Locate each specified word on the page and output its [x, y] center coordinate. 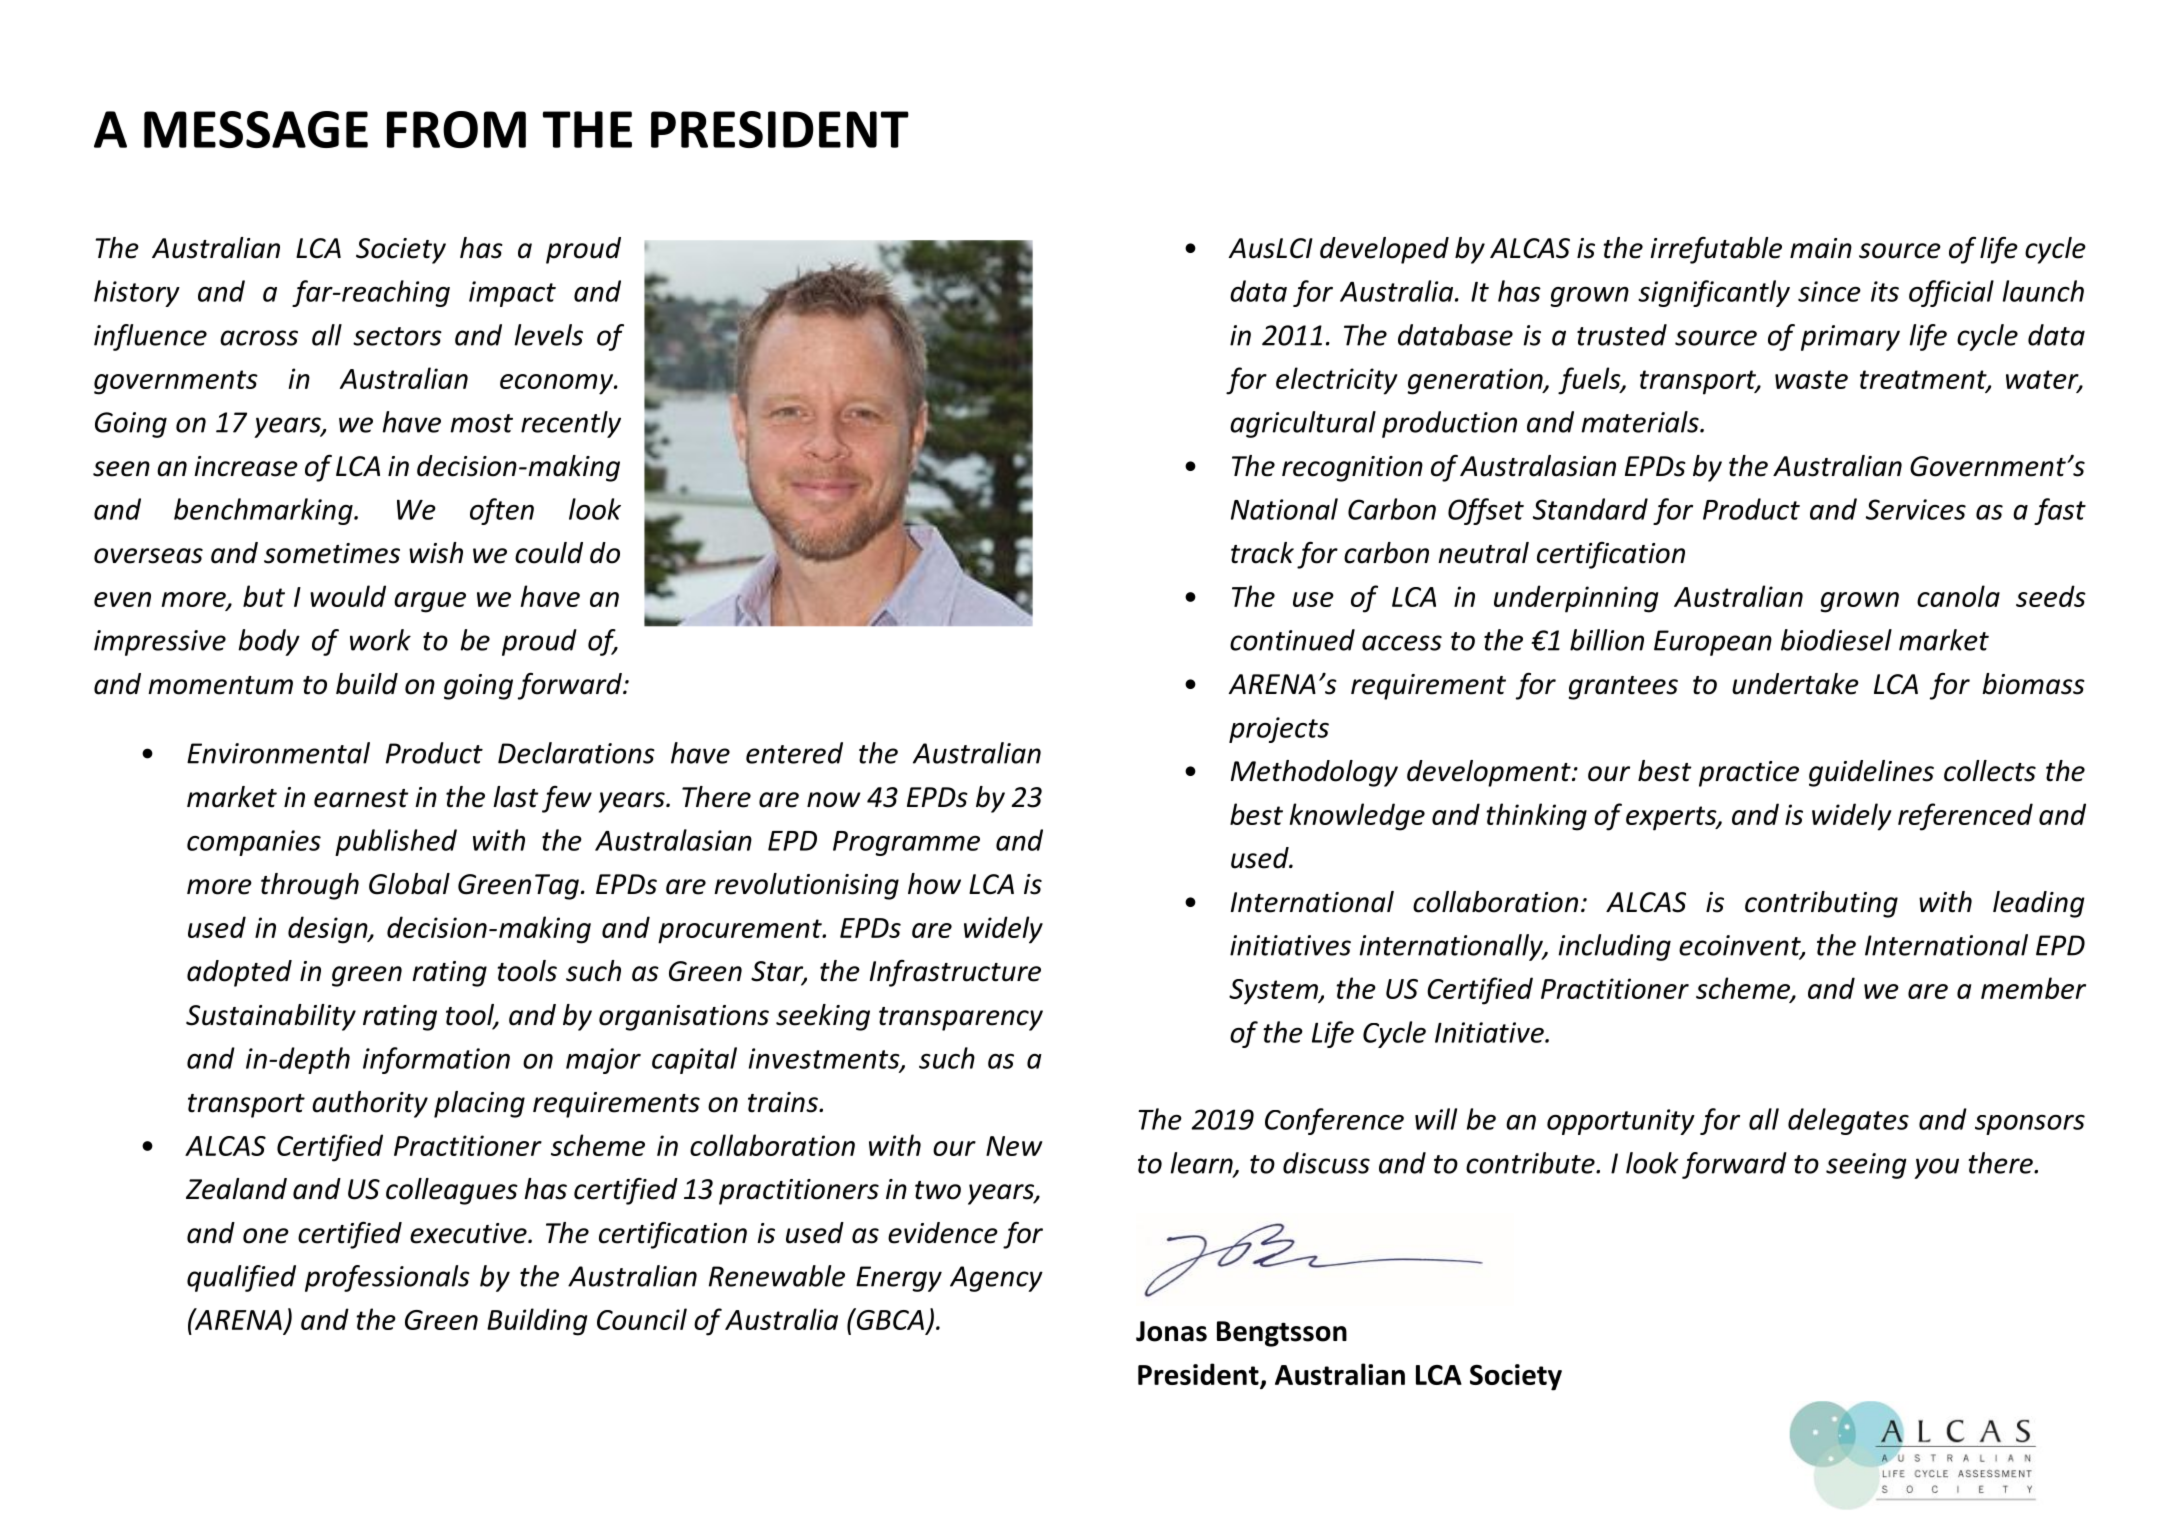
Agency [996, 1279]
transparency [961, 1019]
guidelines [1871, 773]
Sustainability [271, 1017]
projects [1279, 730]
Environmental [278, 753]
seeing [1866, 1166]
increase [246, 466]
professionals [387, 1278]
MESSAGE [256, 129]
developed [1384, 250]
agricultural [1303, 424]
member [2033, 988]
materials [1641, 422]
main [1821, 248]
